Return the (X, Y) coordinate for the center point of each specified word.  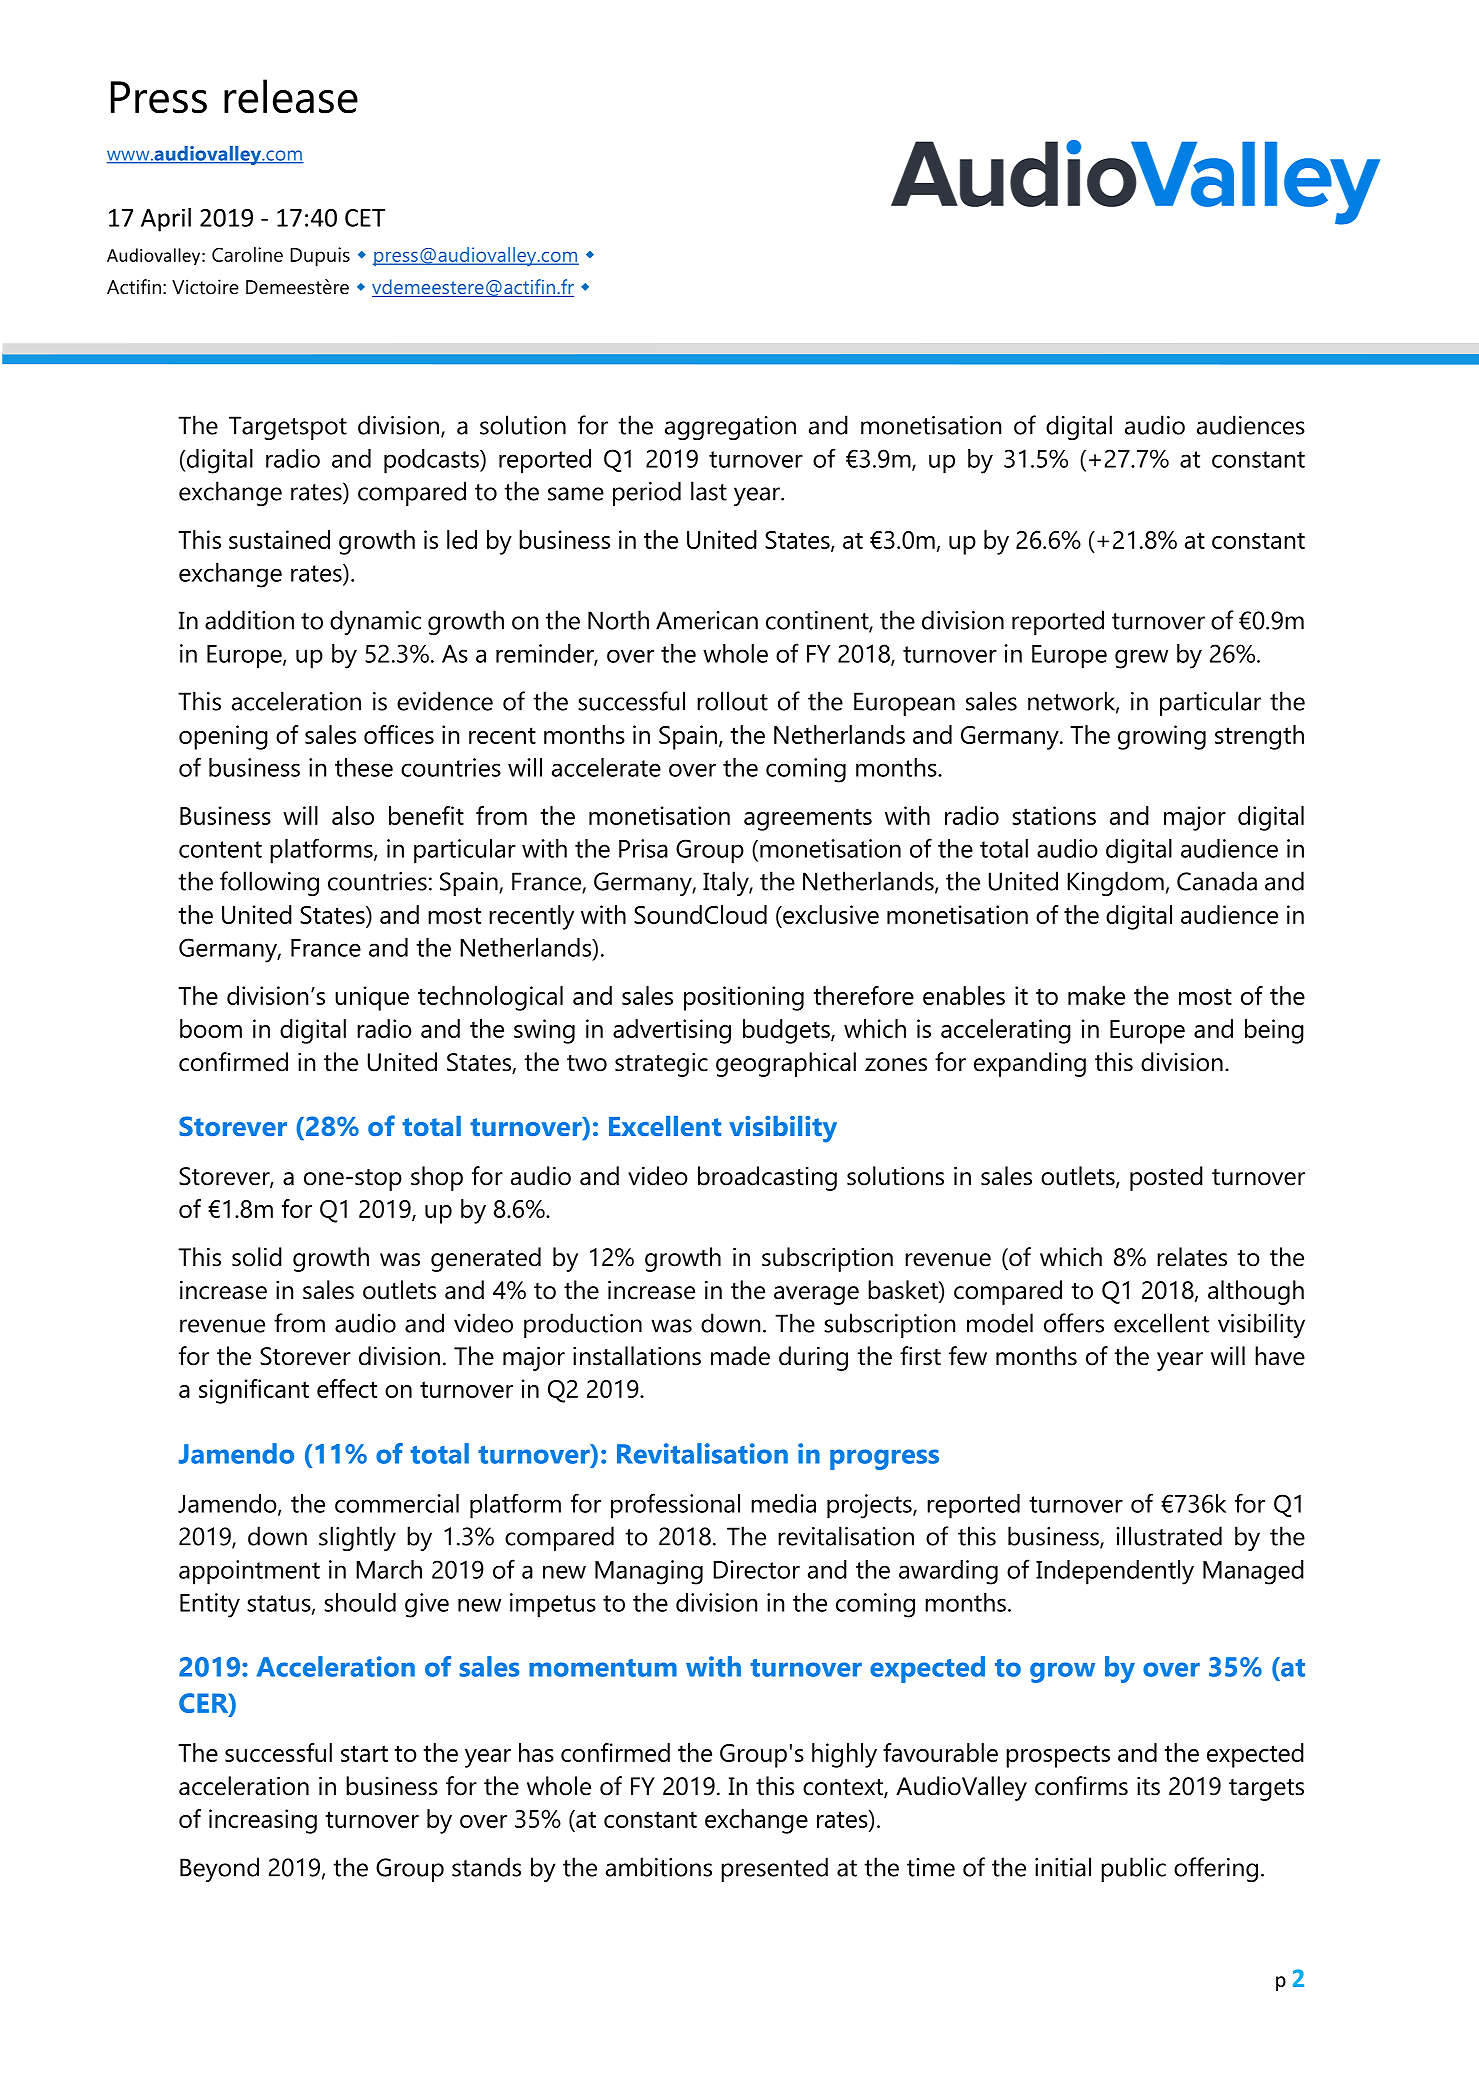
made (740, 1356)
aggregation (730, 428)
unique (372, 998)
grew (1141, 659)
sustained (279, 539)
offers (1074, 1323)
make (1096, 995)
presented (774, 1869)
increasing (263, 1821)
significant (254, 1391)
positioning (744, 998)
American (707, 620)
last (709, 491)
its (1148, 1786)
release (291, 96)
